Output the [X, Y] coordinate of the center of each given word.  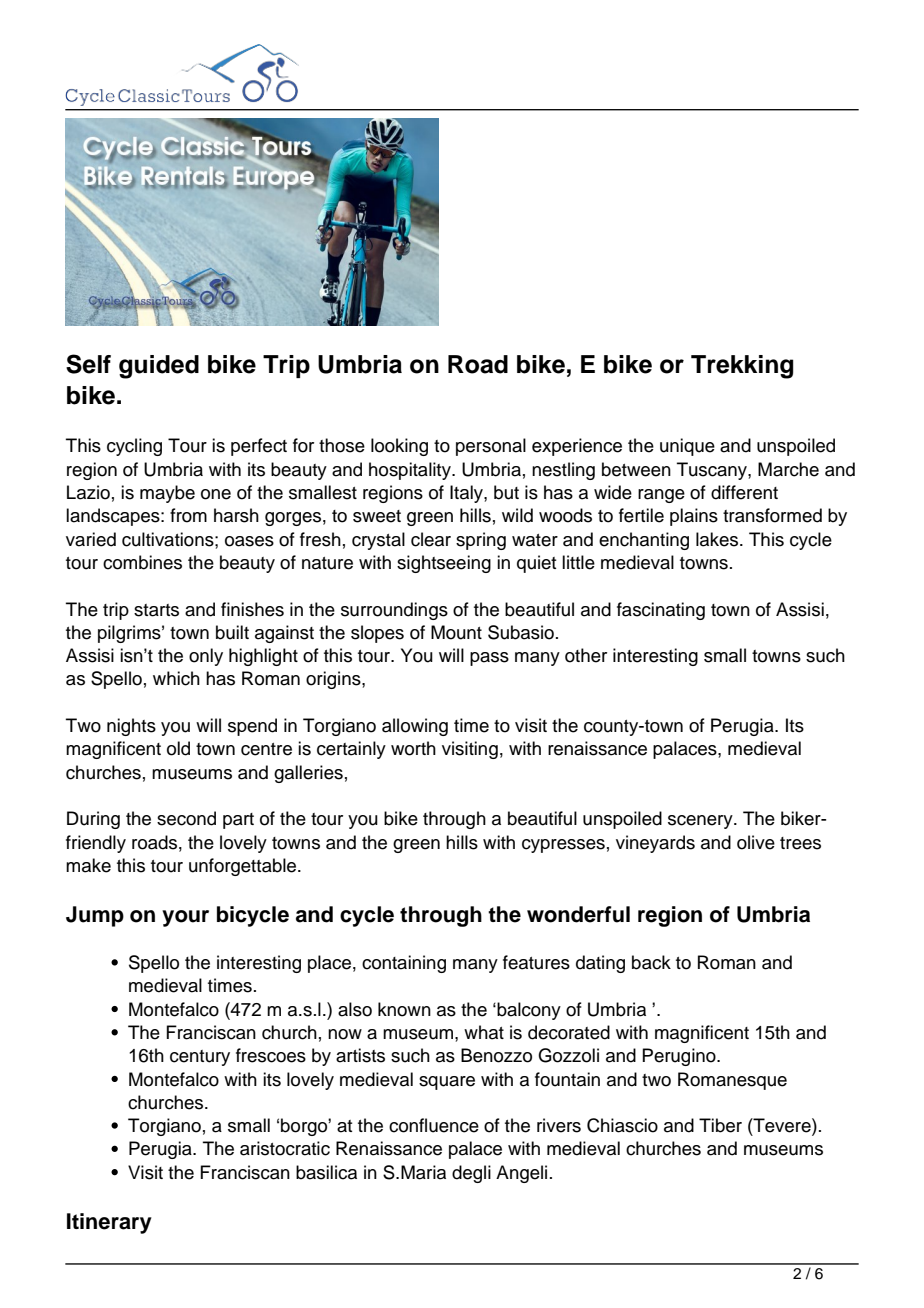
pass [489, 659]
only [206, 657]
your [185, 918]
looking [399, 447]
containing [404, 964]
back [651, 962]
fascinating [661, 611]
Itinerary [109, 1223]
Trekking [742, 367]
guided [159, 367]
